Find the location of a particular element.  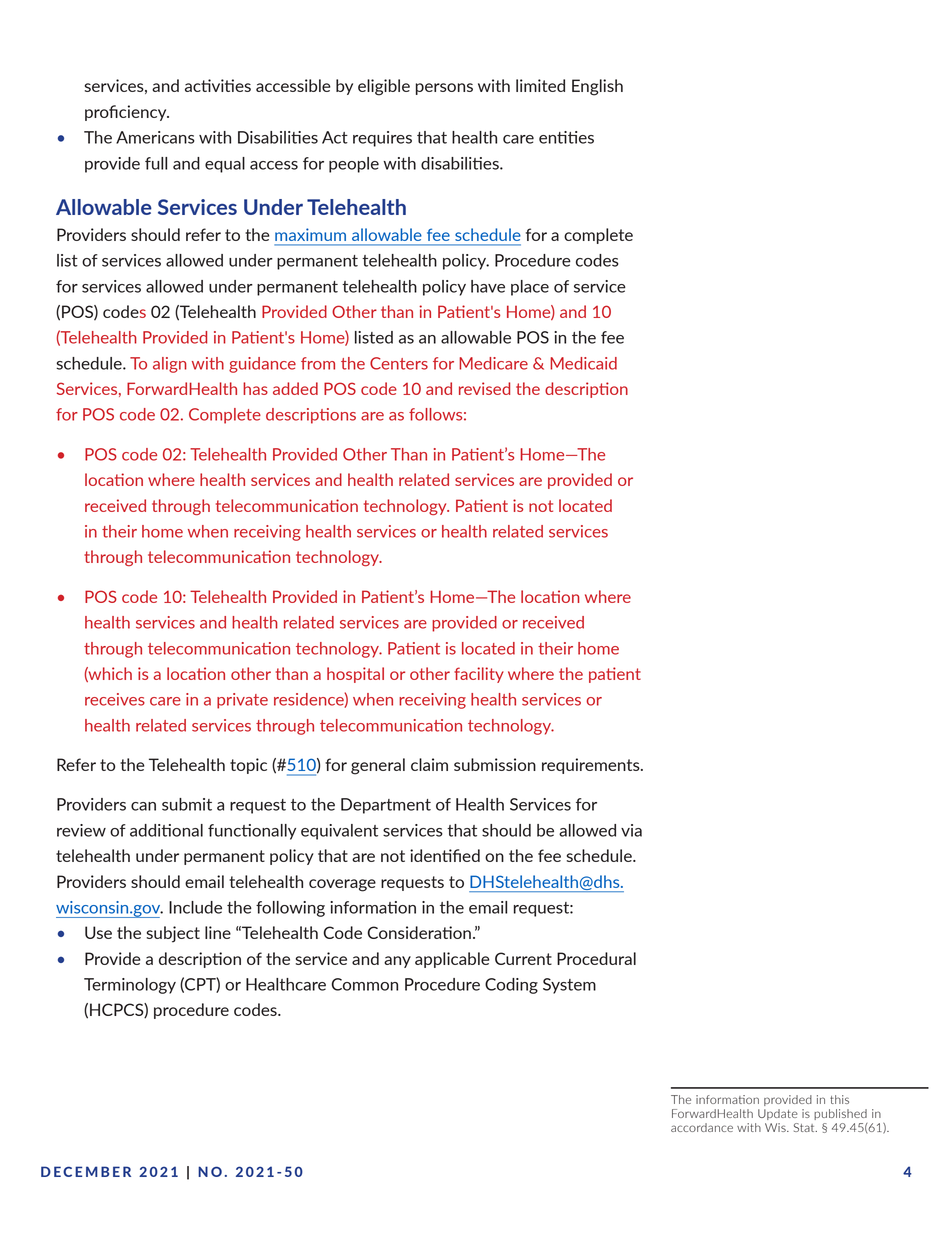

align is located at coordinates (170, 365).
